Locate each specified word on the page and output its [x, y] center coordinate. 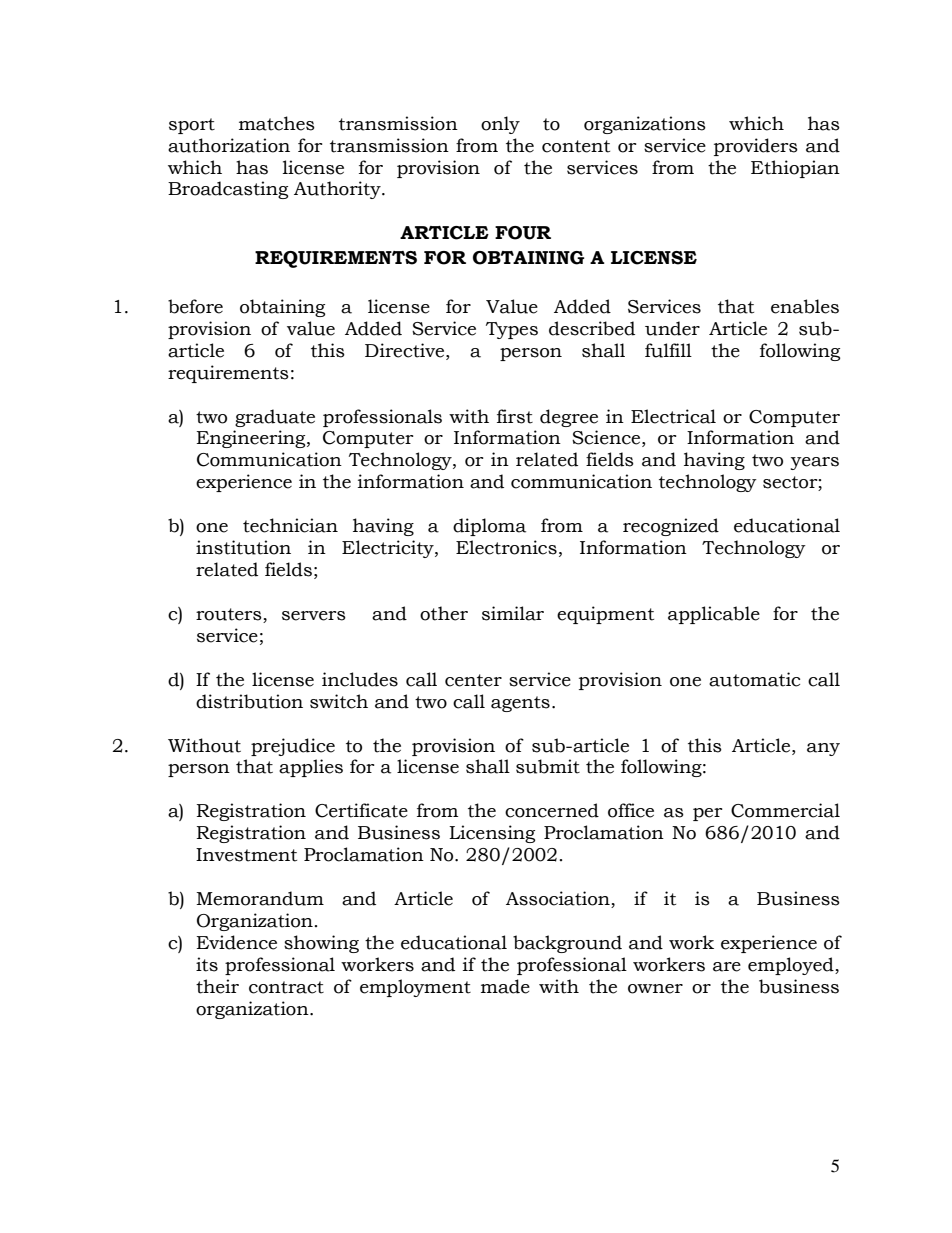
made [505, 986]
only [500, 125]
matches [277, 123]
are [727, 967]
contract [286, 987]
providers [756, 147]
